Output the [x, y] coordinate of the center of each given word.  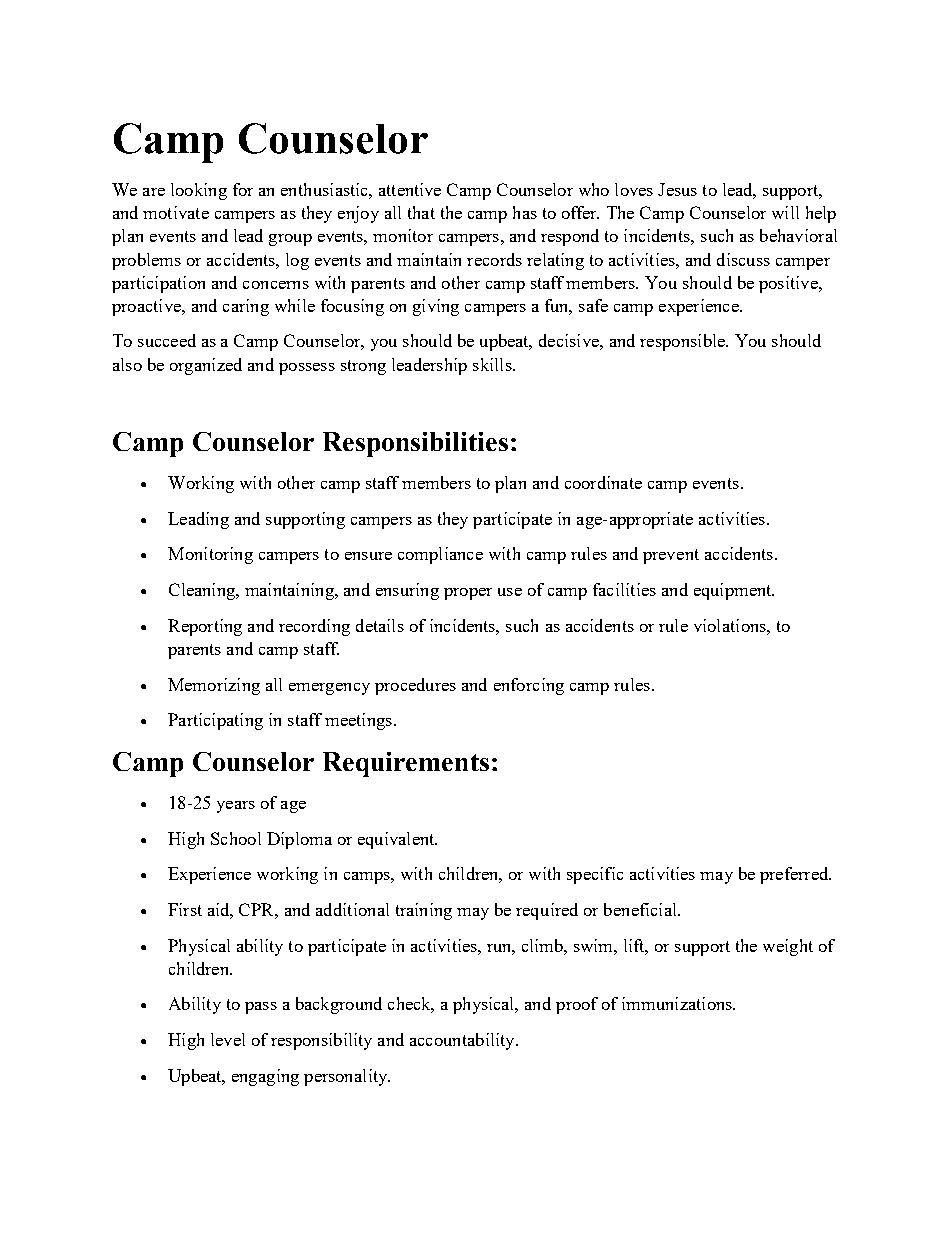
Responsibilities [415, 444]
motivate [176, 212]
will [785, 212]
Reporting [205, 627]
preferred [795, 875]
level [228, 1039]
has [525, 212]
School [236, 838]
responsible [683, 342]
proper [468, 594]
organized [206, 366]
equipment [734, 591]
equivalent [397, 840]
